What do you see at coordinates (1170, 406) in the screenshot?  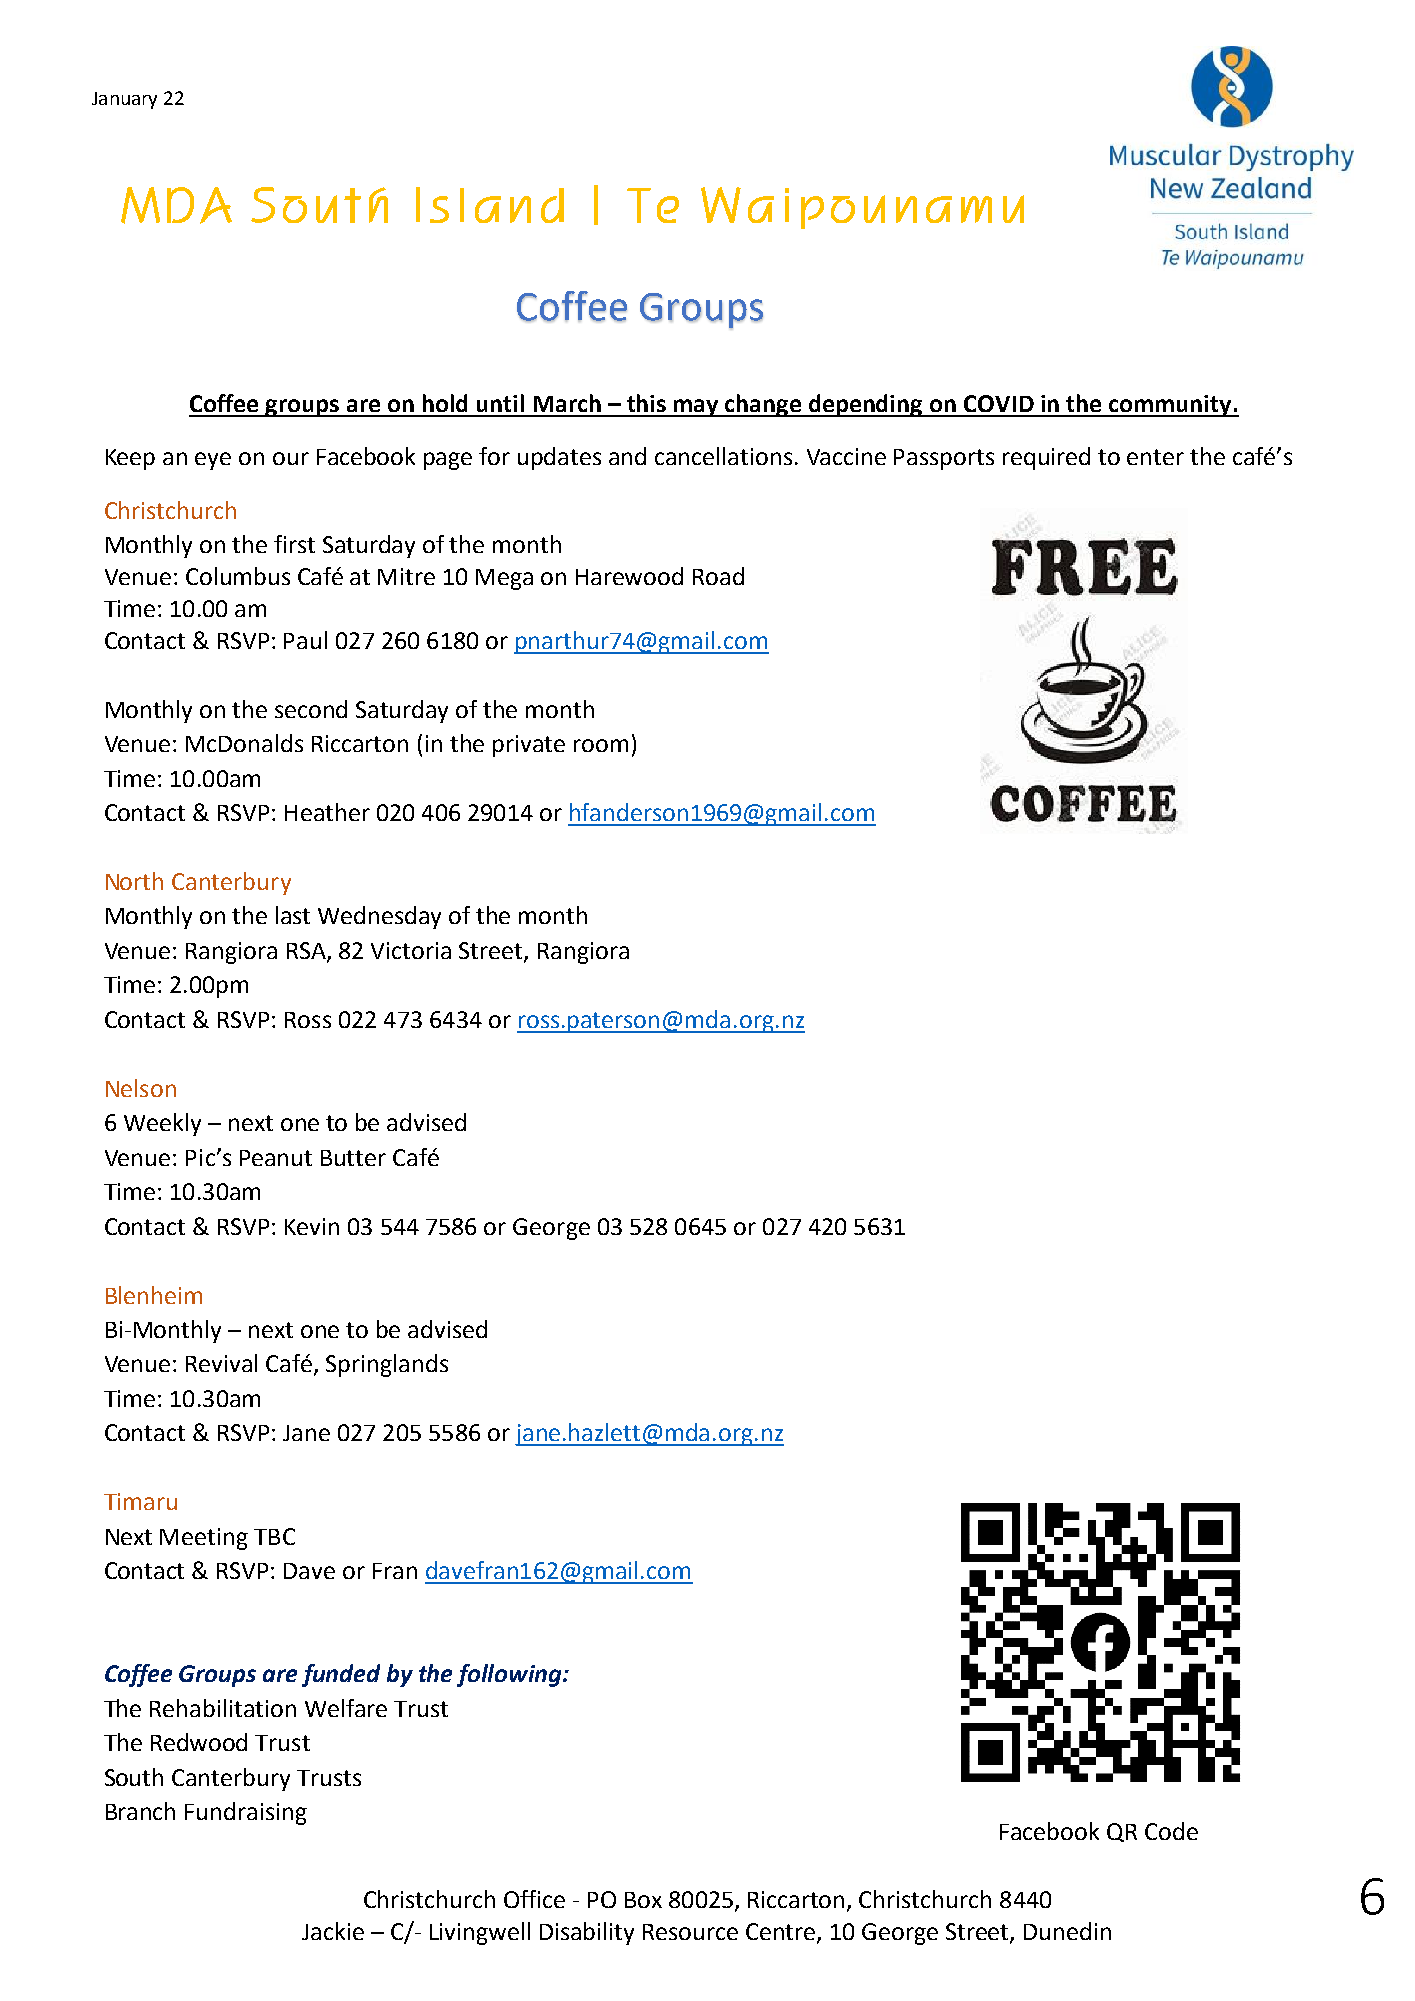 I see `community` at bounding box center [1170, 406].
